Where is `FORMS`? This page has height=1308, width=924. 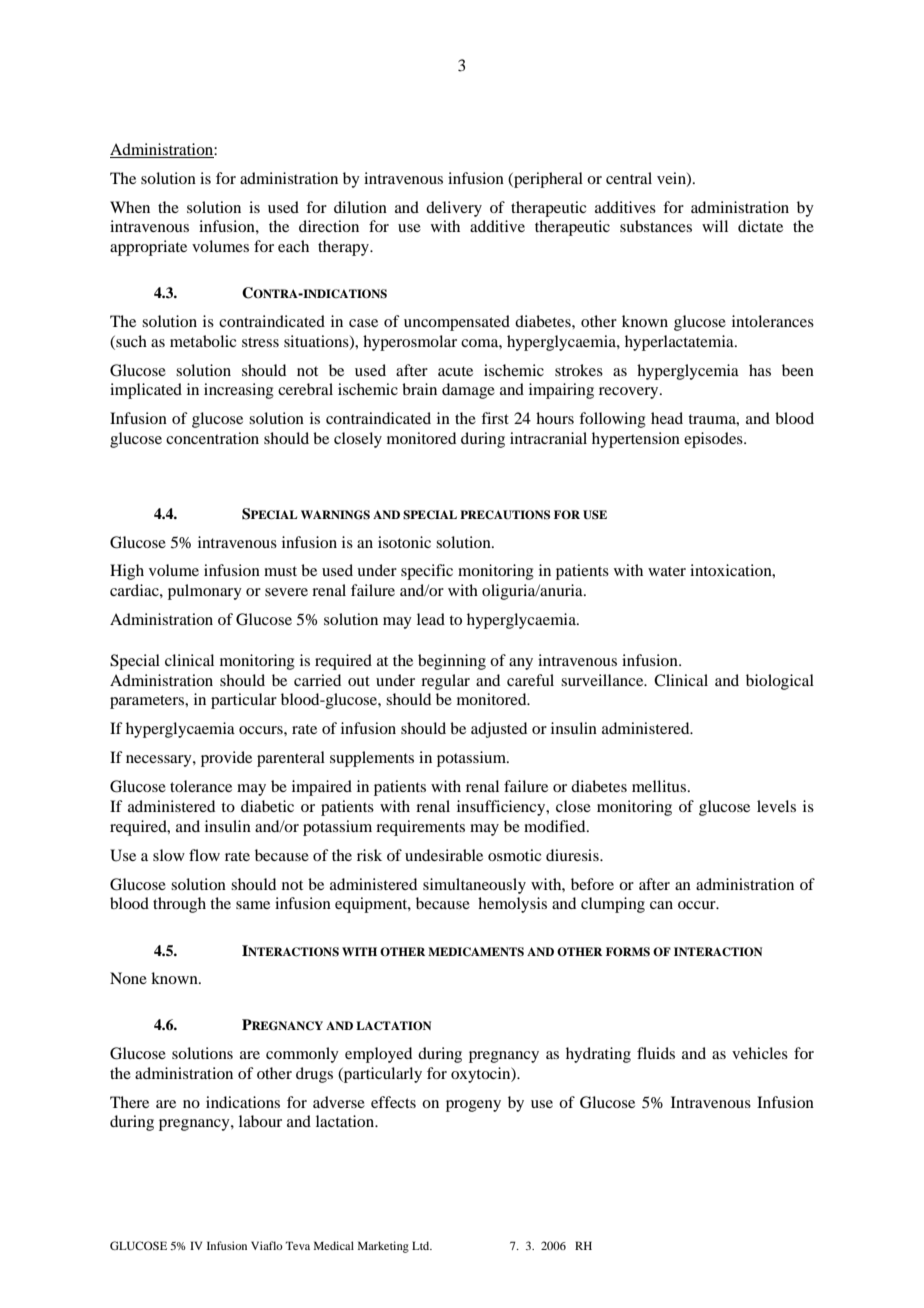
FORMS is located at coordinates (628, 952).
